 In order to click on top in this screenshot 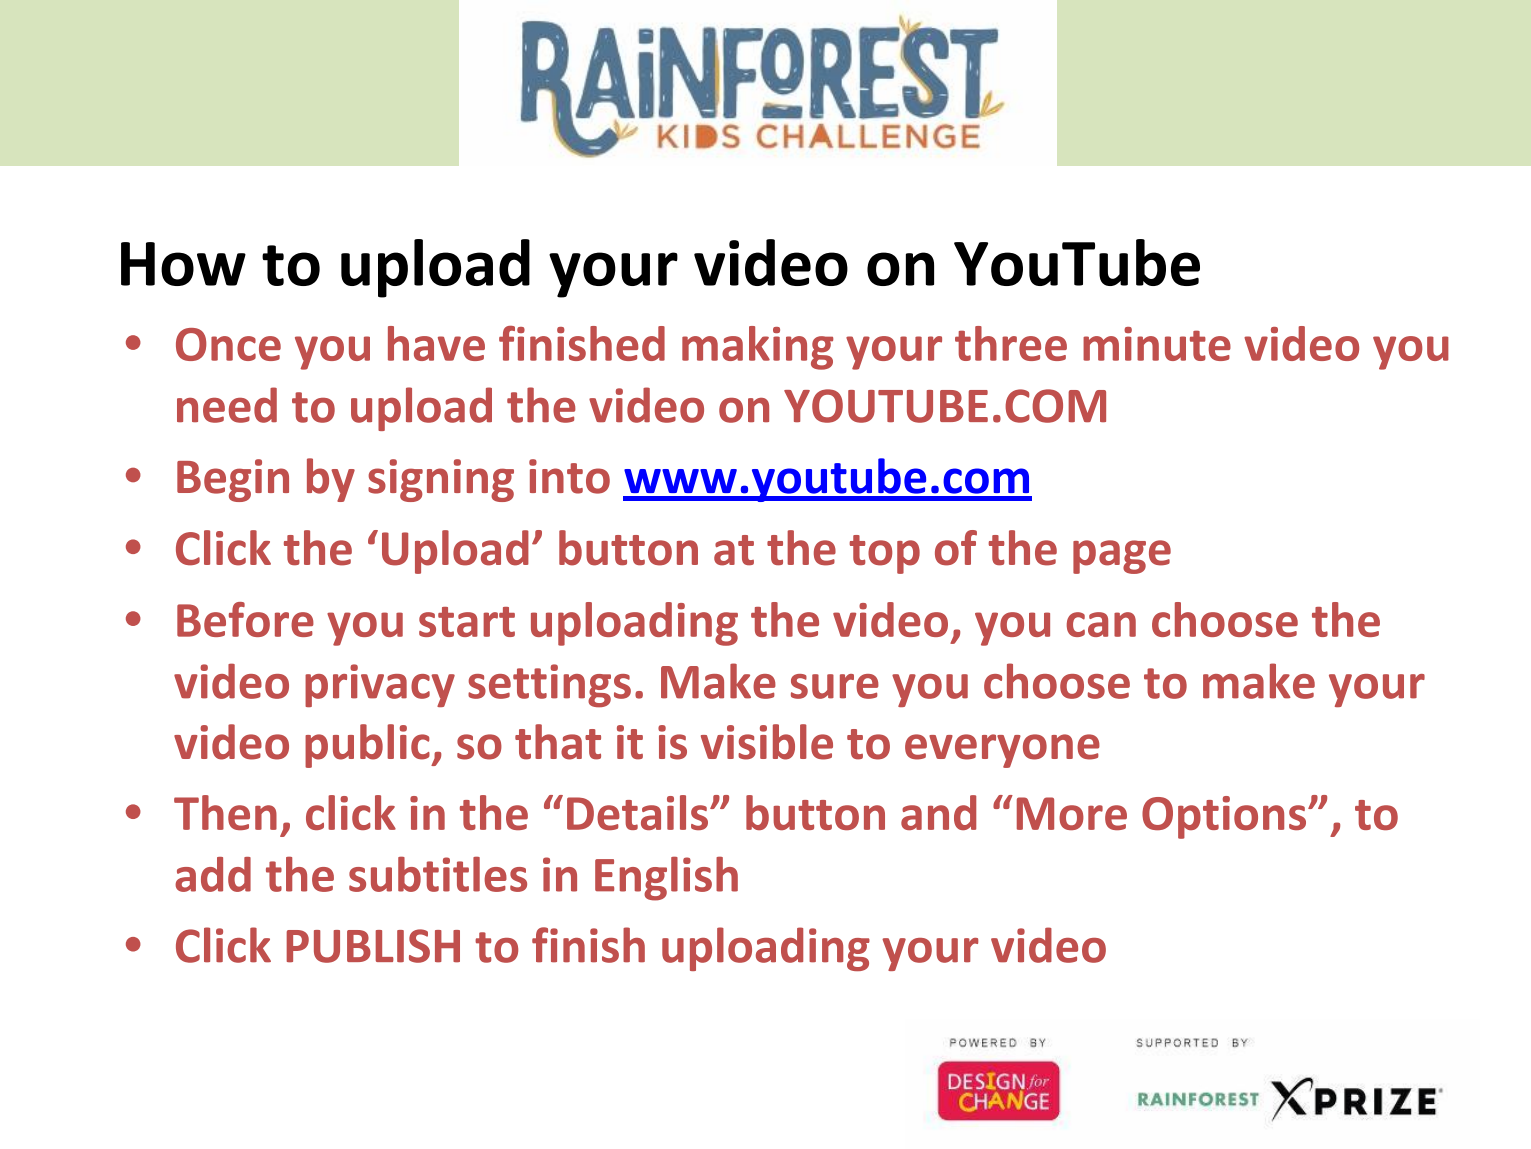, I will do `click(884, 554)`.
